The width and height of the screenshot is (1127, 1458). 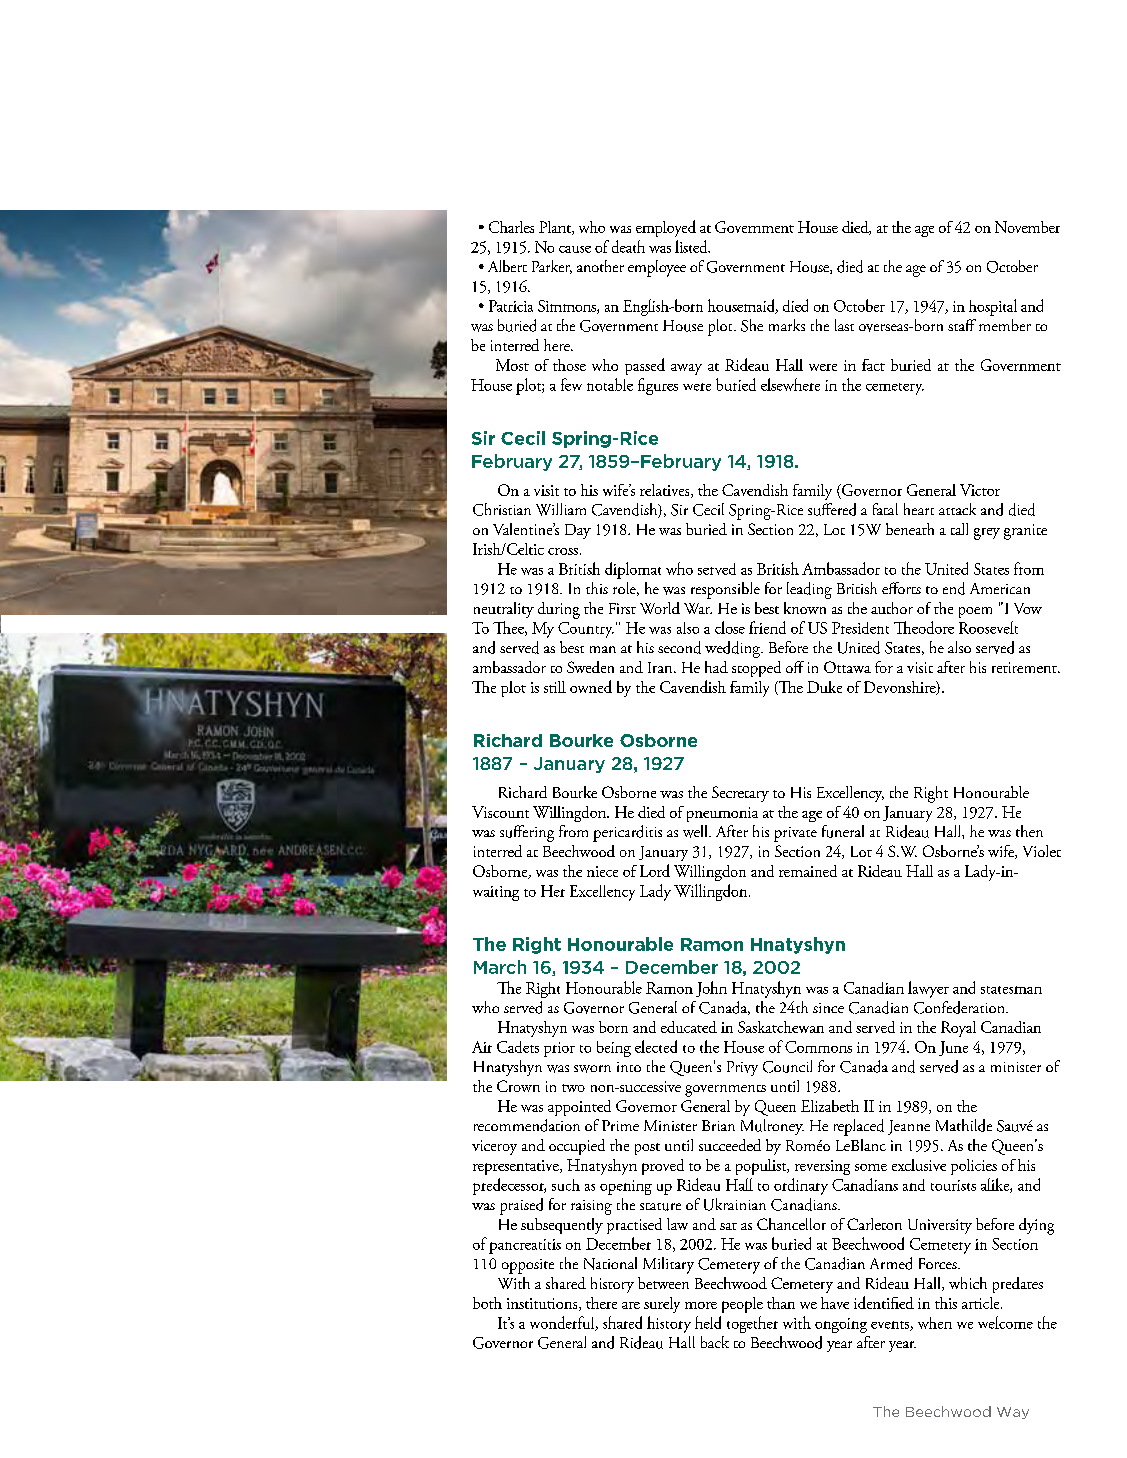 I want to click on institutions, so click(x=543, y=1304).
